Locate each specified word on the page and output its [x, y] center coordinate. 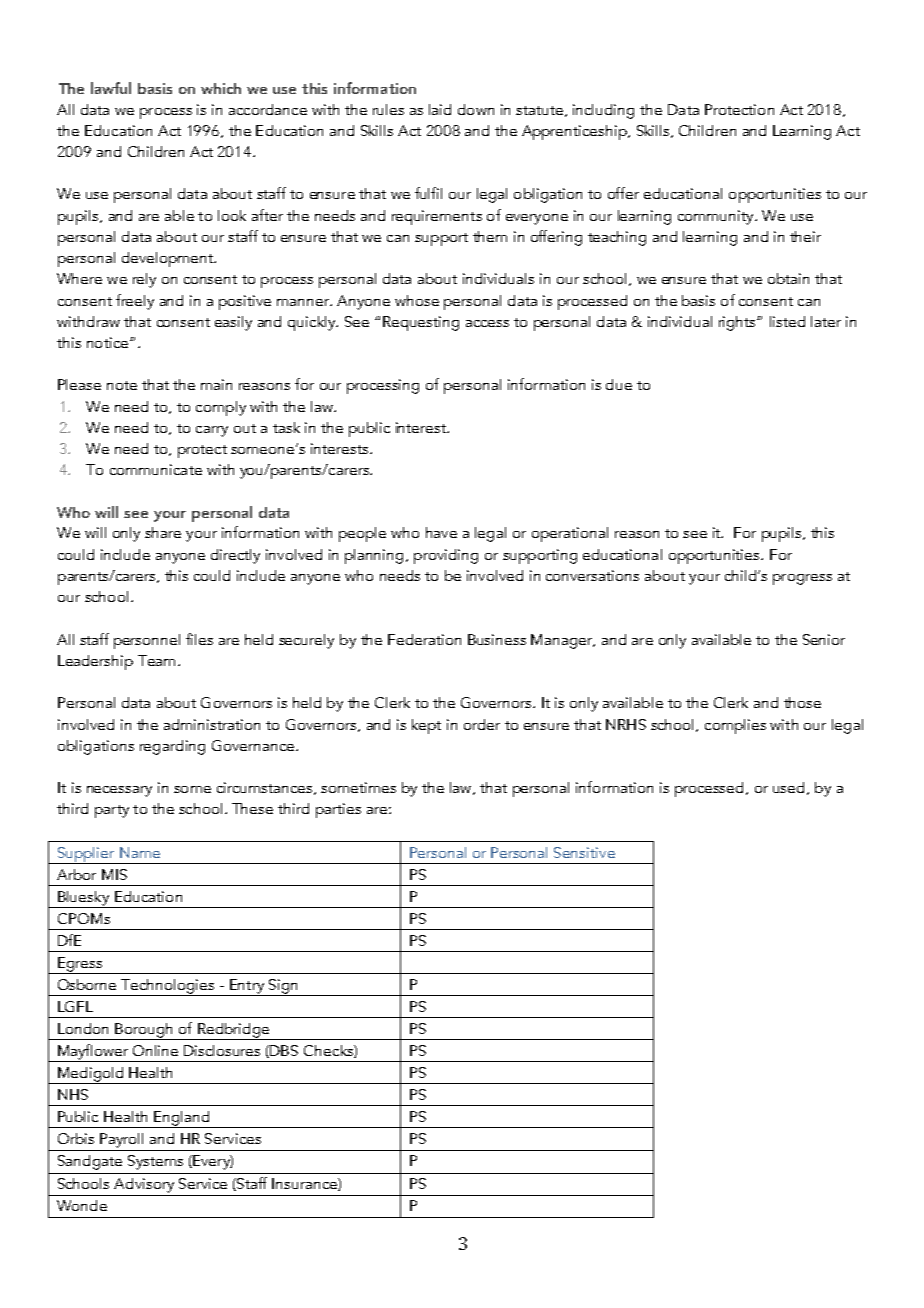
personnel [147, 641]
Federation [424, 639]
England [181, 1119]
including [603, 111]
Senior [824, 639]
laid [440, 109]
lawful [111, 88]
